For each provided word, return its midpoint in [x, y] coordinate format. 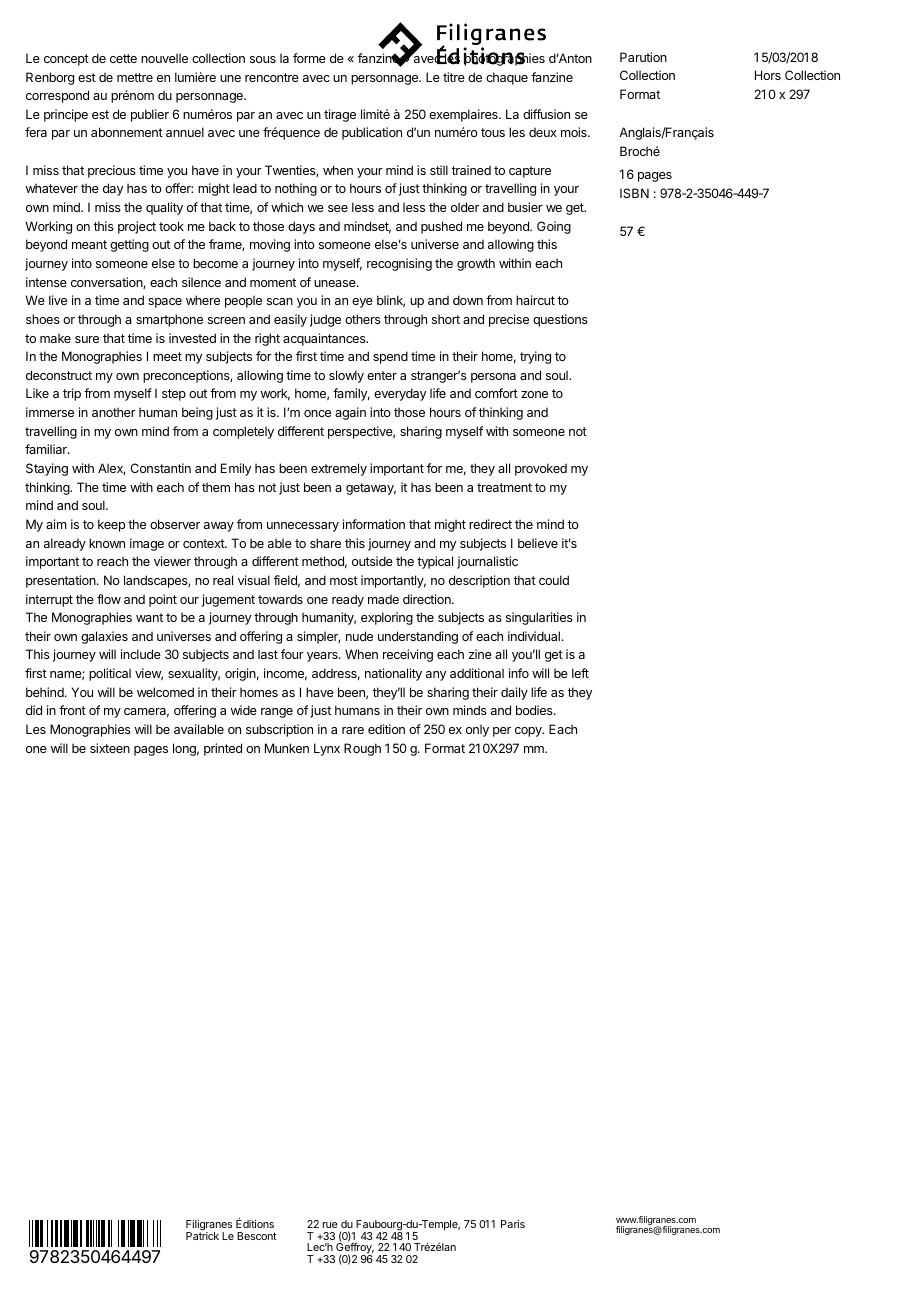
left [580, 673]
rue [330, 1225]
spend [390, 357]
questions [560, 320]
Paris [513, 1224]
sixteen [110, 748]
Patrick [202, 1235]
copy [529, 732]
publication [372, 133]
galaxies [104, 637]
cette [123, 58]
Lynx [327, 749]
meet [167, 356]
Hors [768, 75]
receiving [408, 655]
